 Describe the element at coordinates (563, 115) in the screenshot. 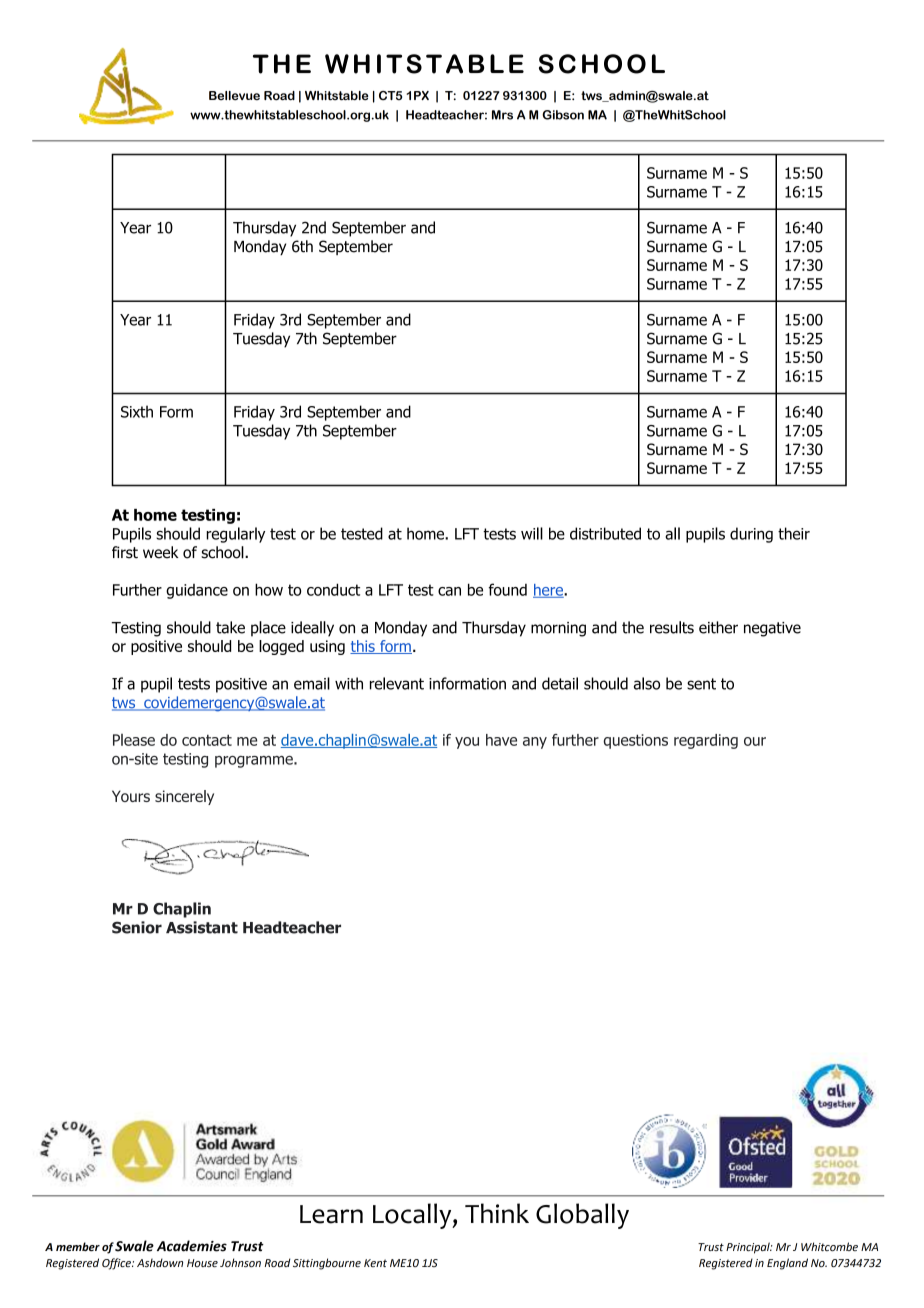

I see `Gibson` at that location.
